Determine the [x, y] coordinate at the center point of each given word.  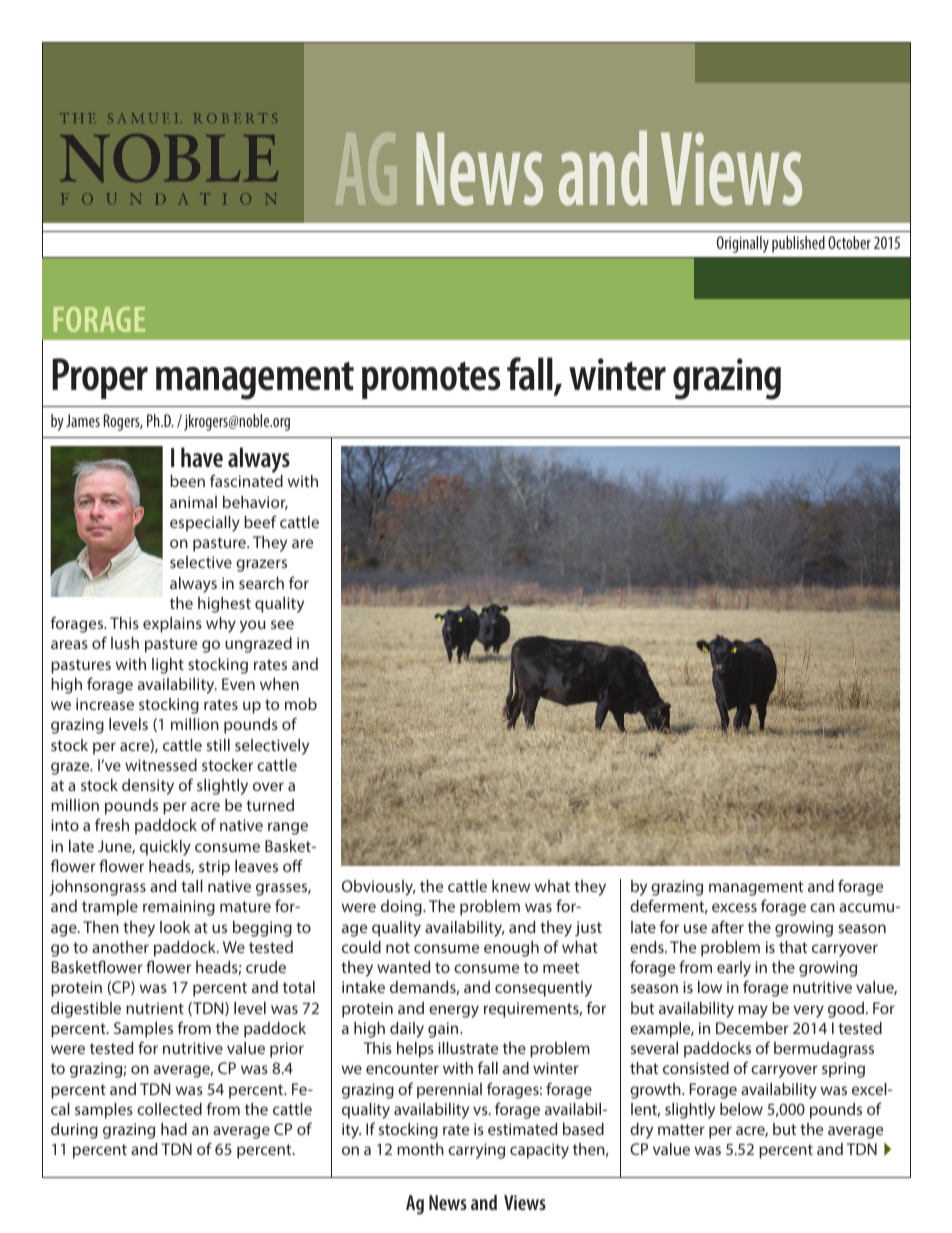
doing [402, 908]
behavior [255, 503]
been [187, 481]
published [798, 244]
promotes [431, 380]
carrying [476, 1151]
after [727, 926]
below [741, 1109]
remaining [179, 908]
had [174, 1129]
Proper [100, 378]
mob [301, 704]
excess [734, 907]
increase [105, 704]
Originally [743, 244]
